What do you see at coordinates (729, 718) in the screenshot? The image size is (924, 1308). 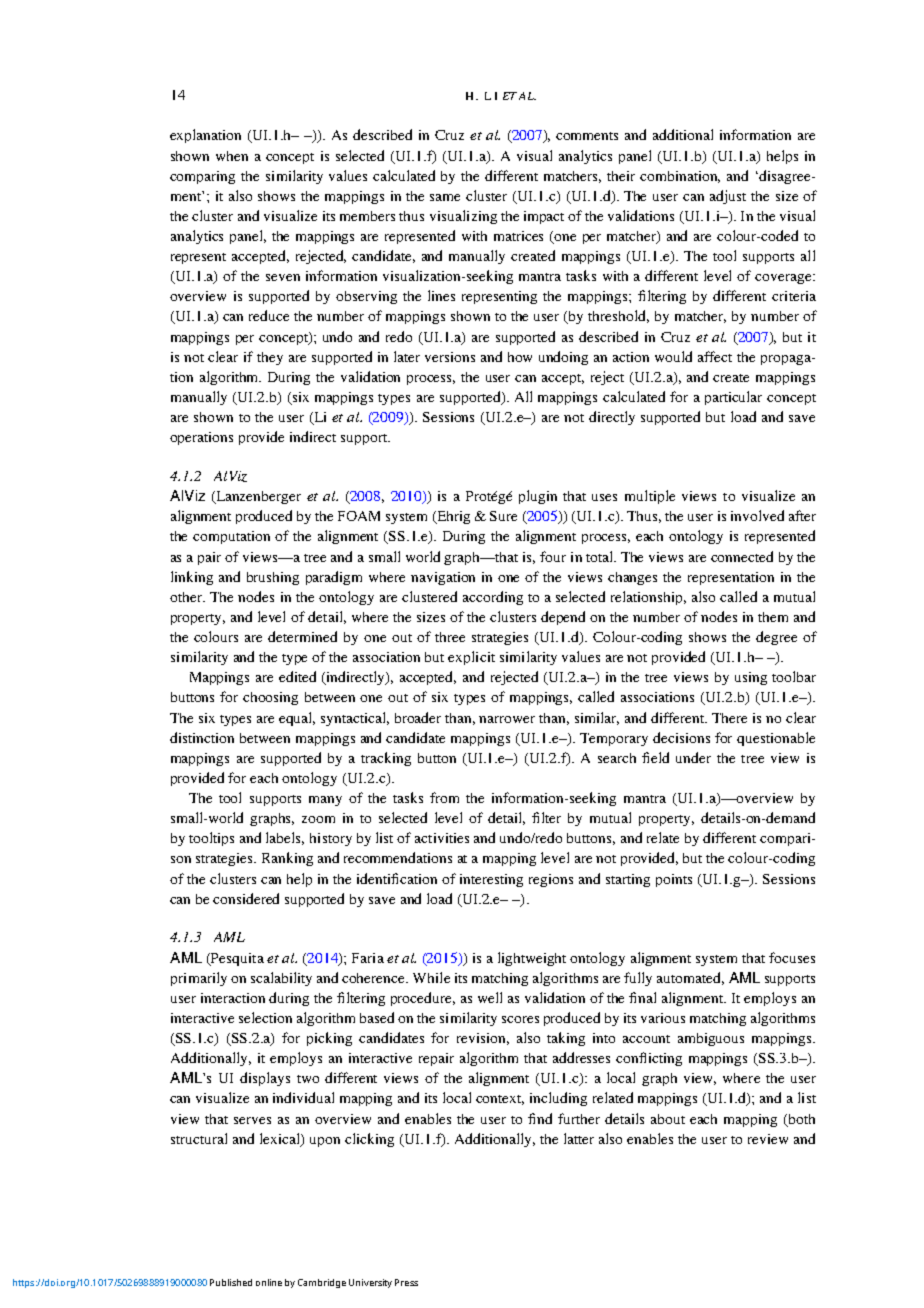 I see `There` at bounding box center [729, 718].
